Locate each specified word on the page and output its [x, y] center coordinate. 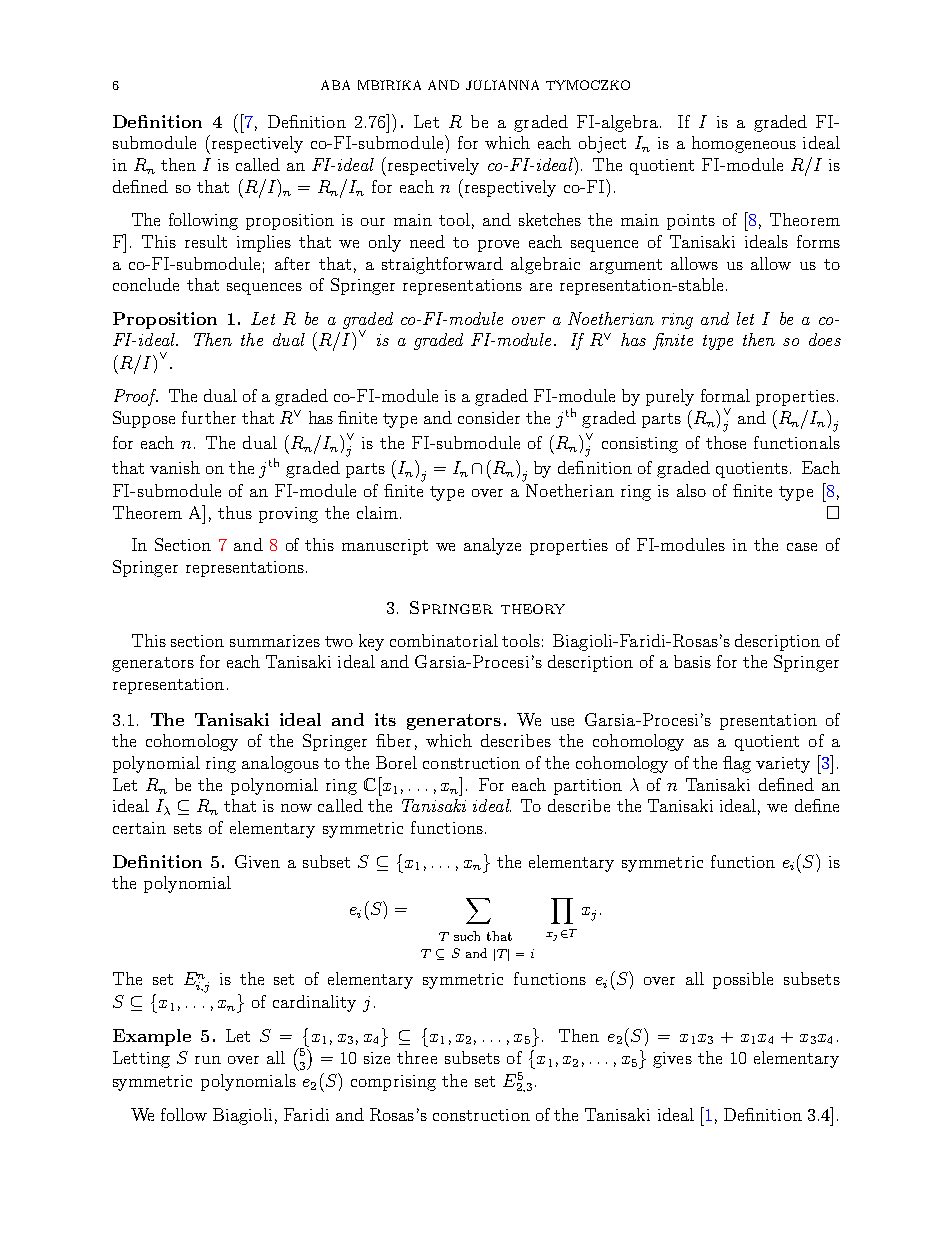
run [208, 1060]
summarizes [275, 641]
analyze [492, 546]
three [417, 1057]
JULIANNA [502, 85]
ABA [335, 85]
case [802, 547]
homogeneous [744, 144]
